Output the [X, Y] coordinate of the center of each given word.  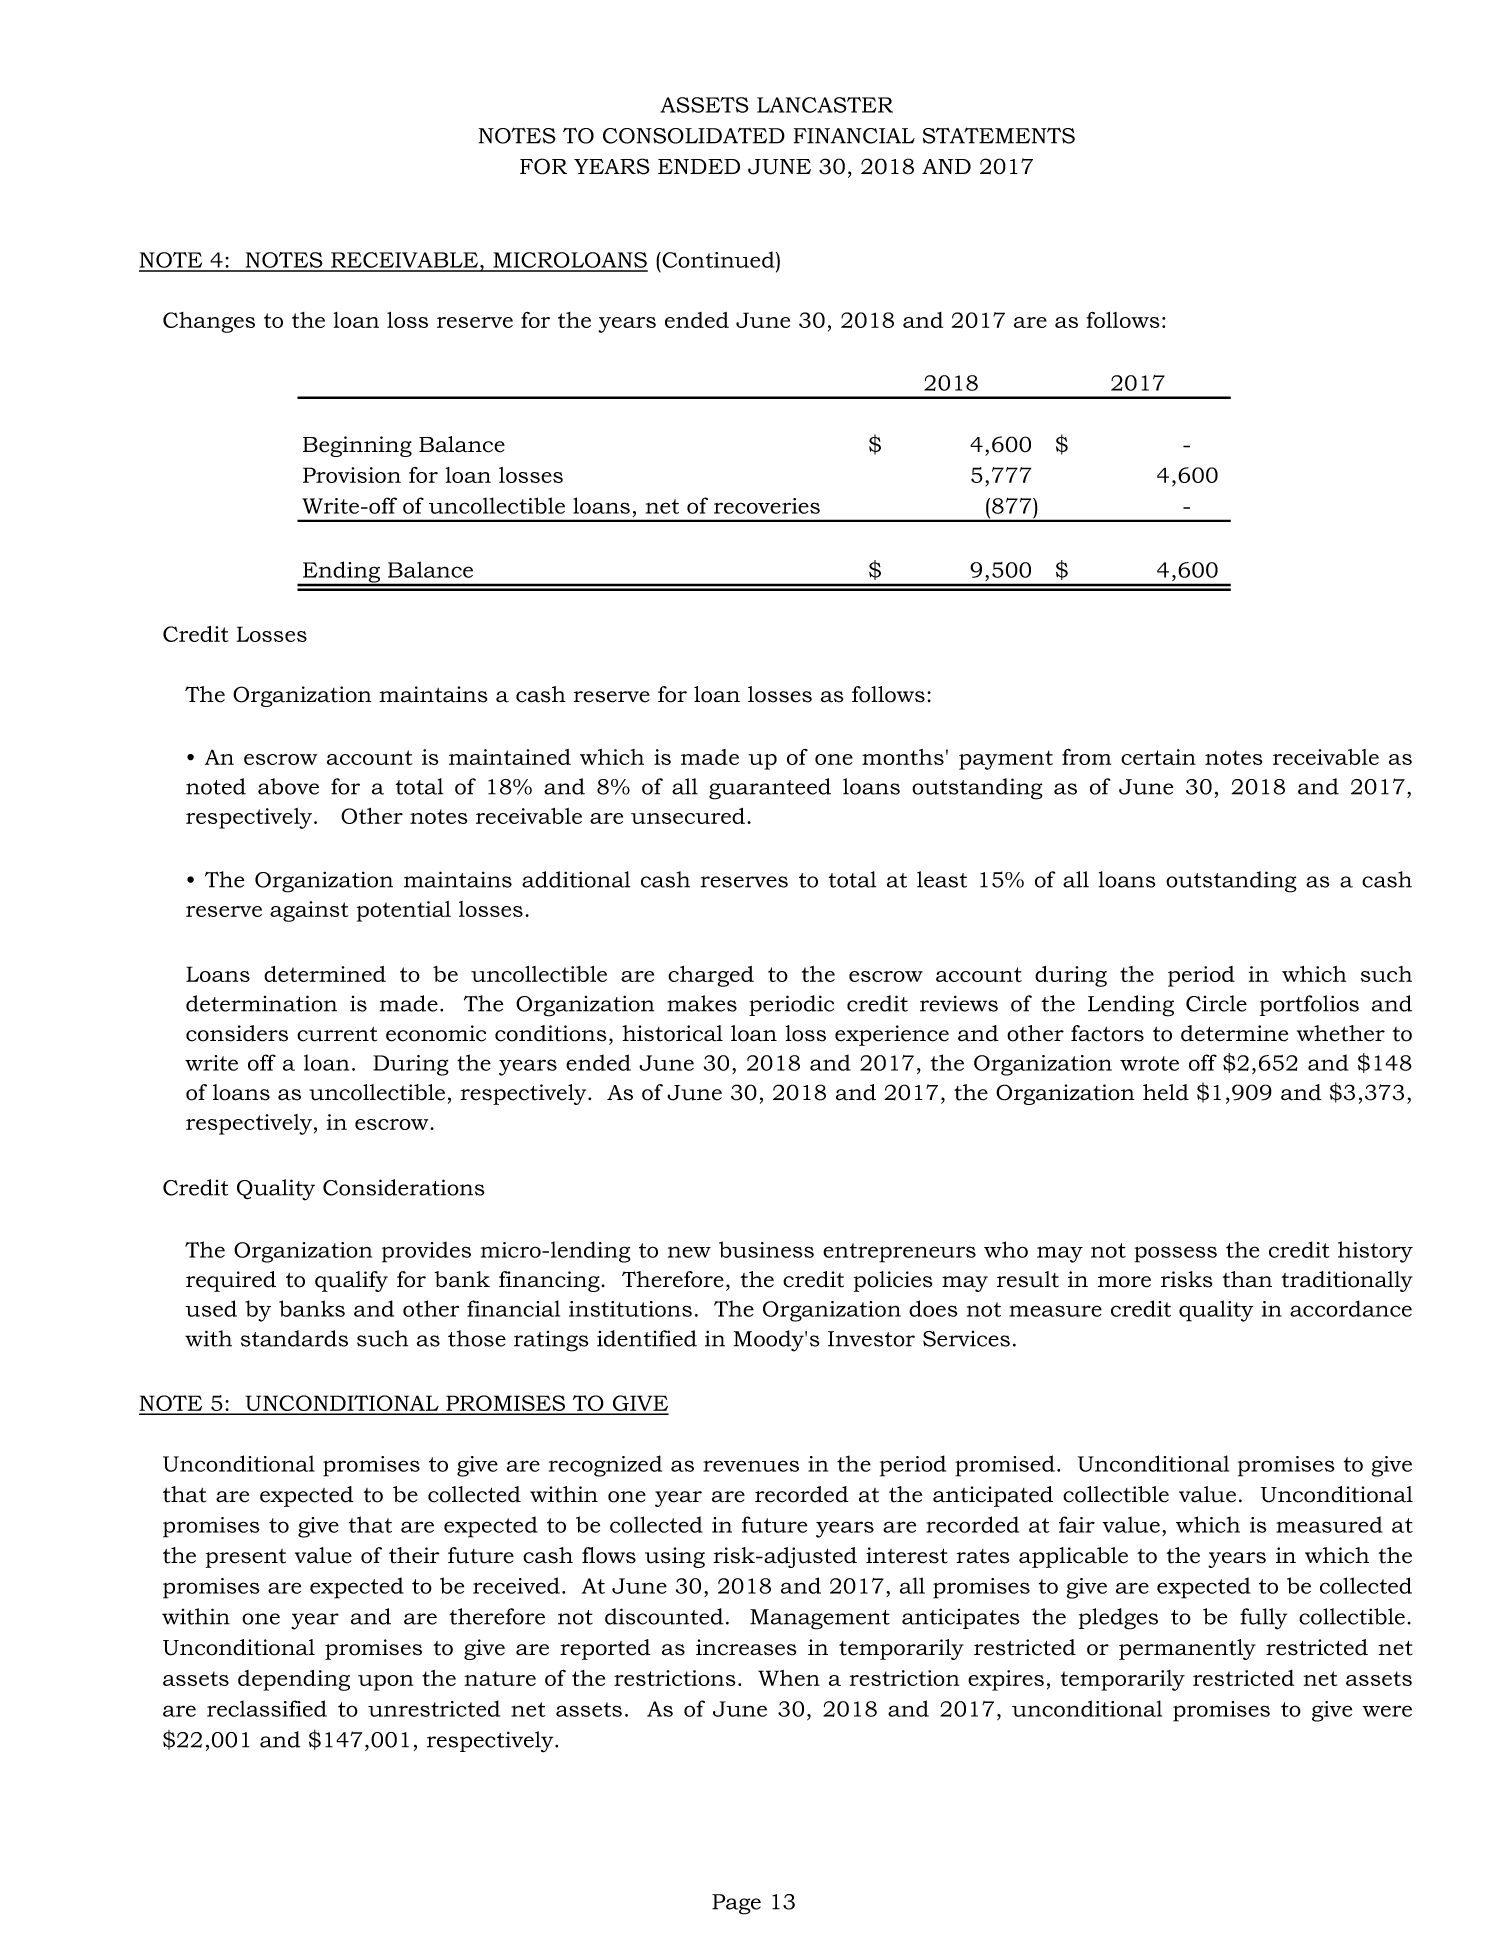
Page [736, 1904]
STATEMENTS [999, 135]
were [1387, 1711]
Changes [209, 322]
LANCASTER [825, 105]
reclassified [267, 1708]
